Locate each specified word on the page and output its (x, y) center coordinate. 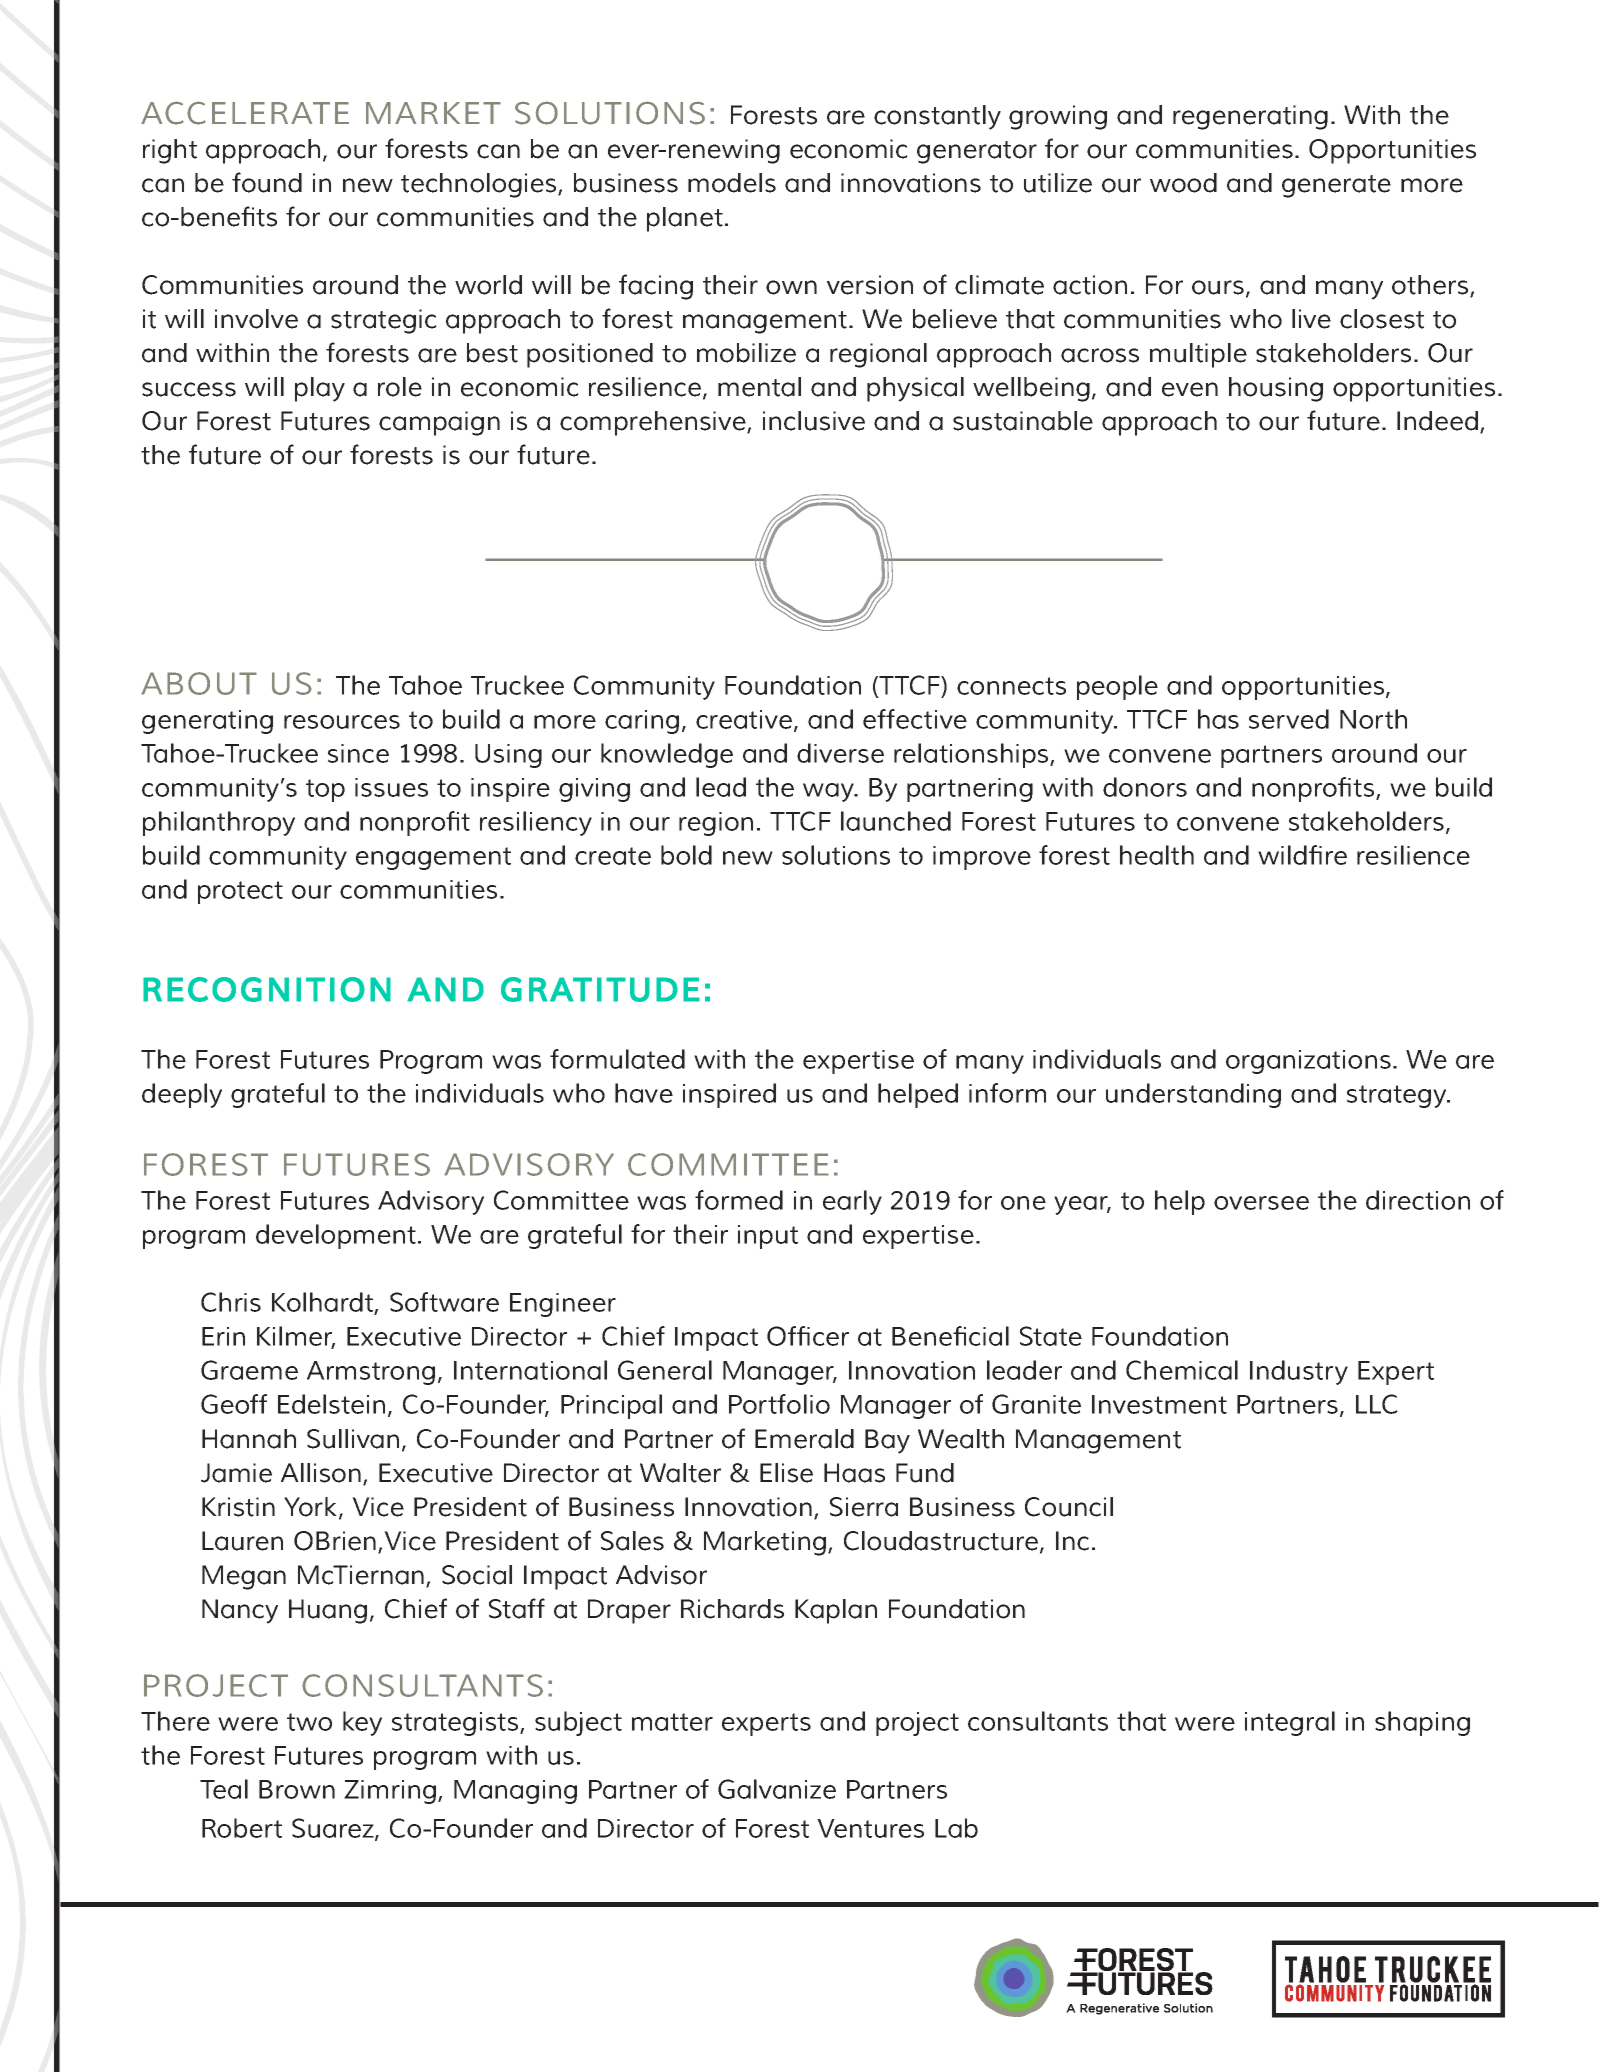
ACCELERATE (245, 113)
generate (1336, 186)
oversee (1261, 1203)
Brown (297, 1789)
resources (342, 722)
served (1289, 719)
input (768, 1237)
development (336, 1236)
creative (744, 719)
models (732, 183)
